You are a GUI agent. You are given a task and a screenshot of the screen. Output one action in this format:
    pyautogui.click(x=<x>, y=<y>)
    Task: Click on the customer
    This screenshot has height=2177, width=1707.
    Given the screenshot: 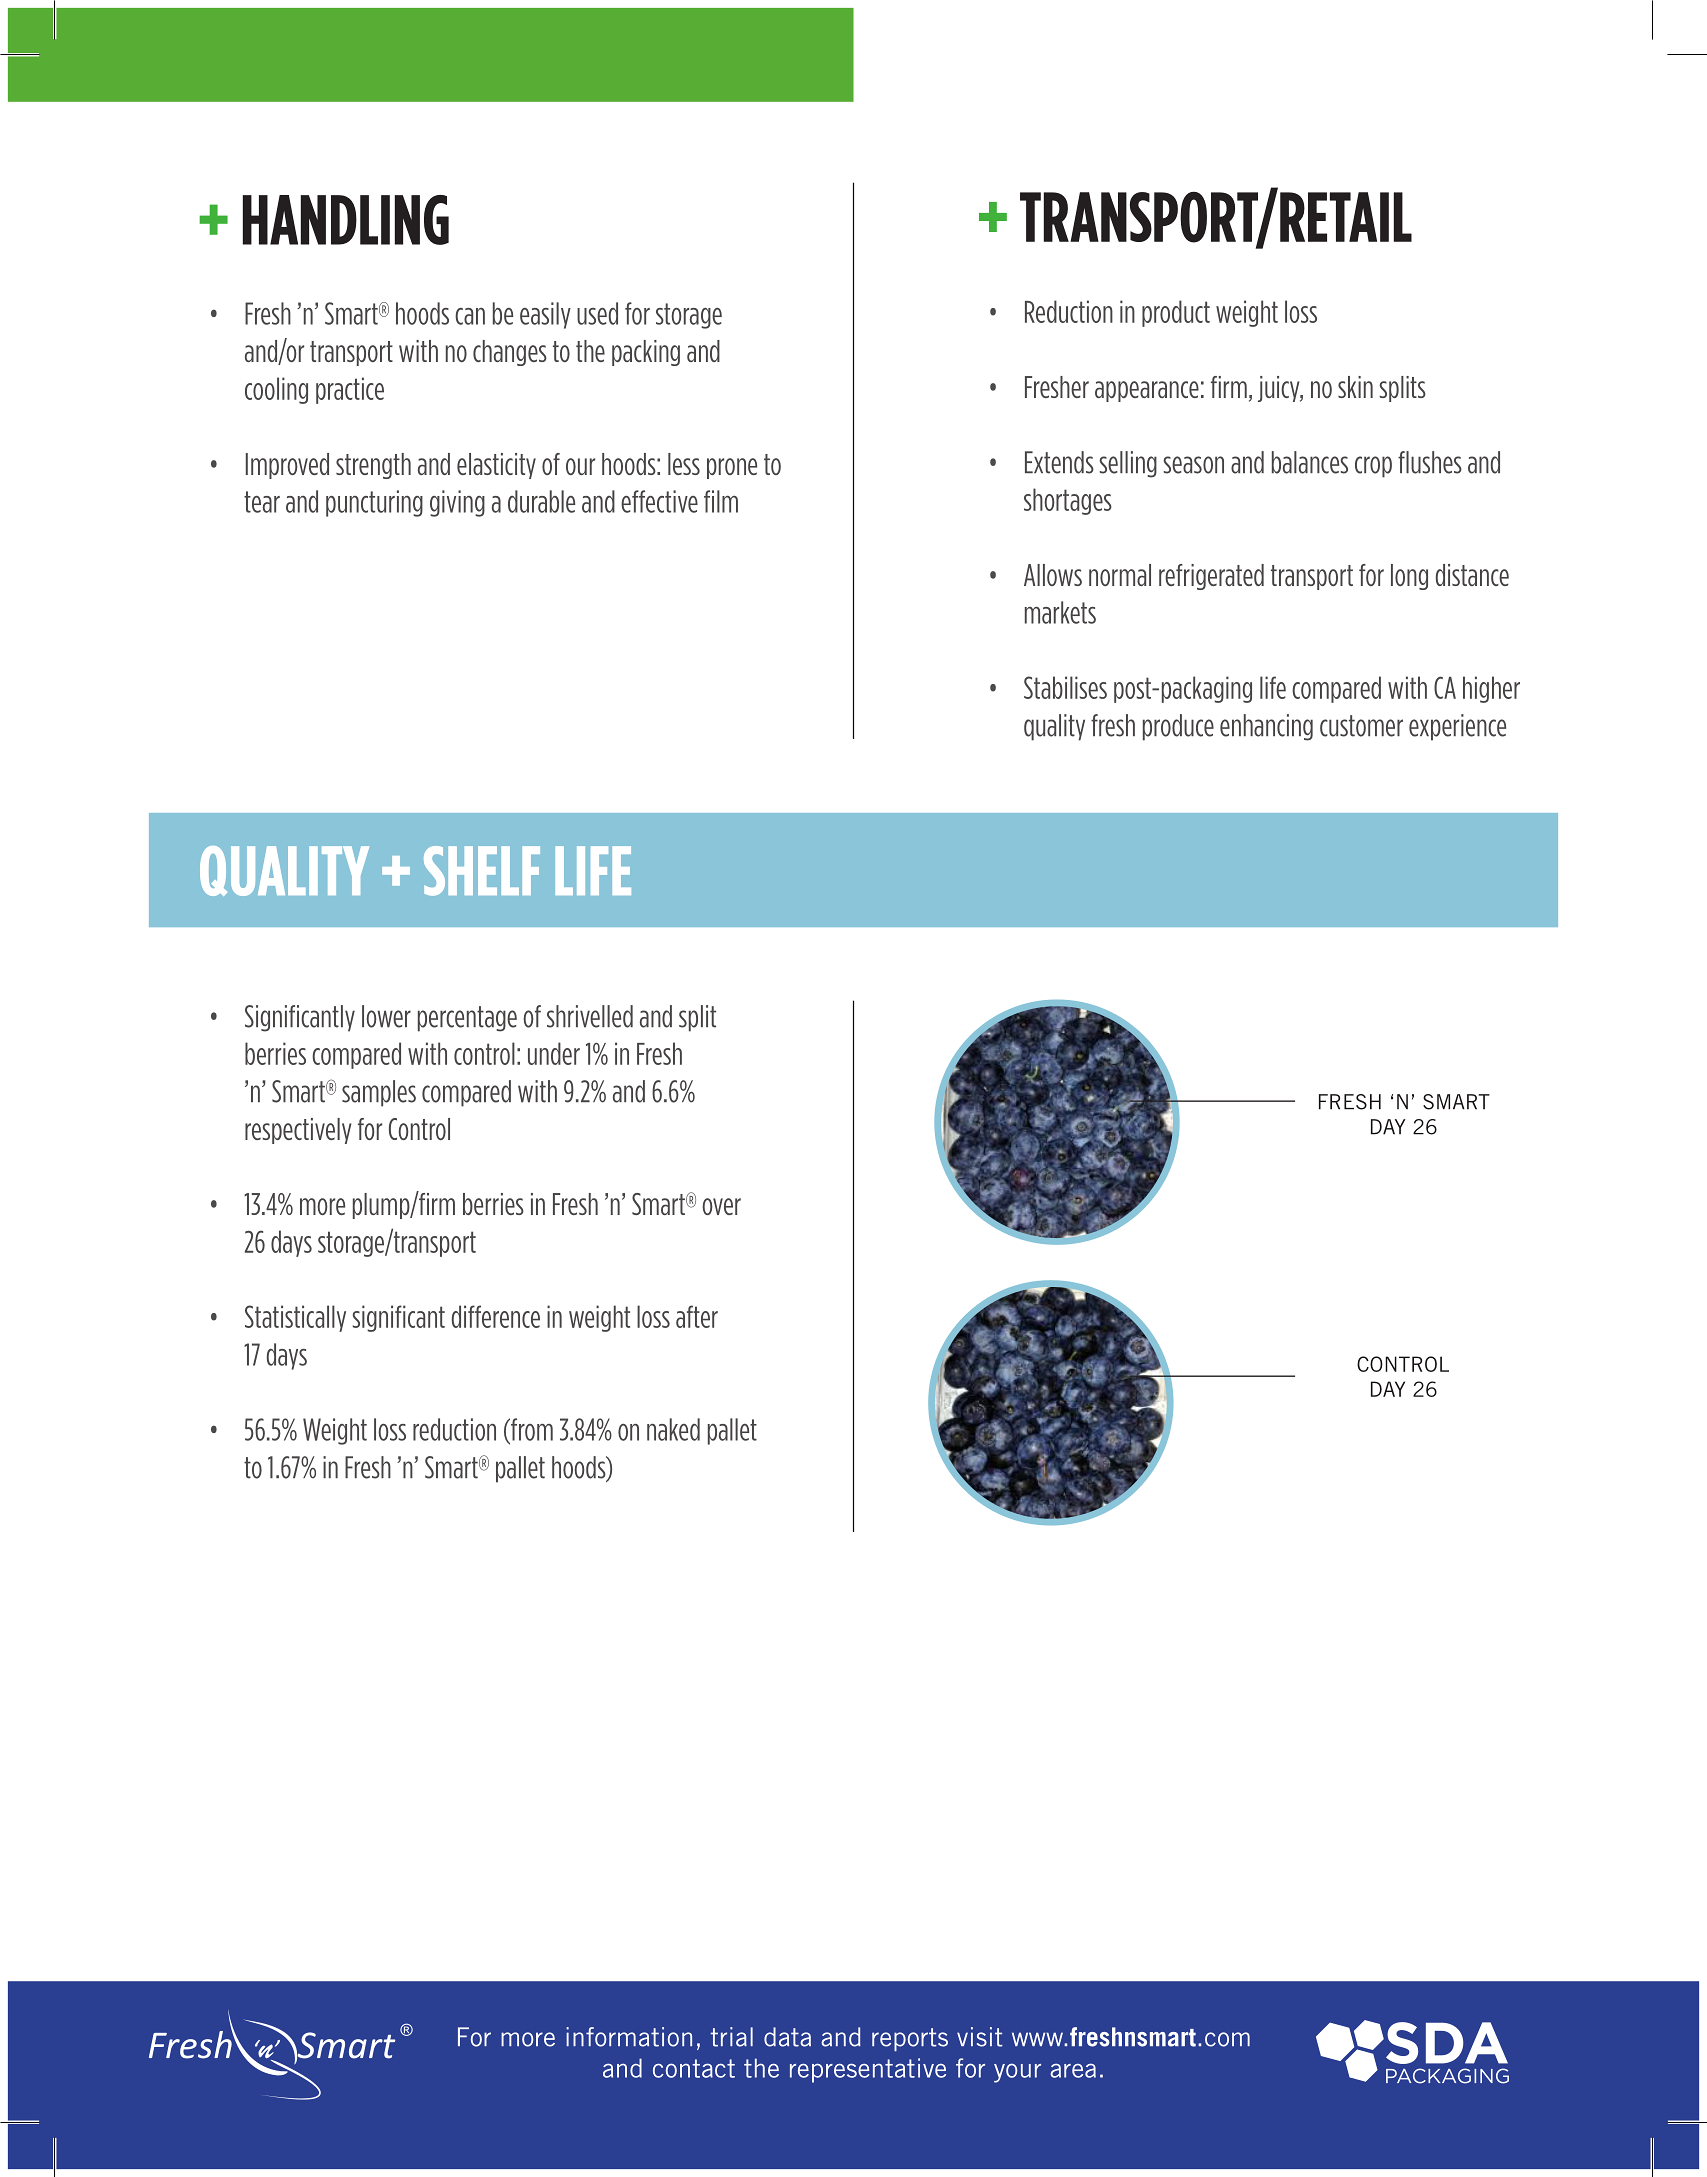 What is the action you would take?
    pyautogui.click(x=1361, y=726)
